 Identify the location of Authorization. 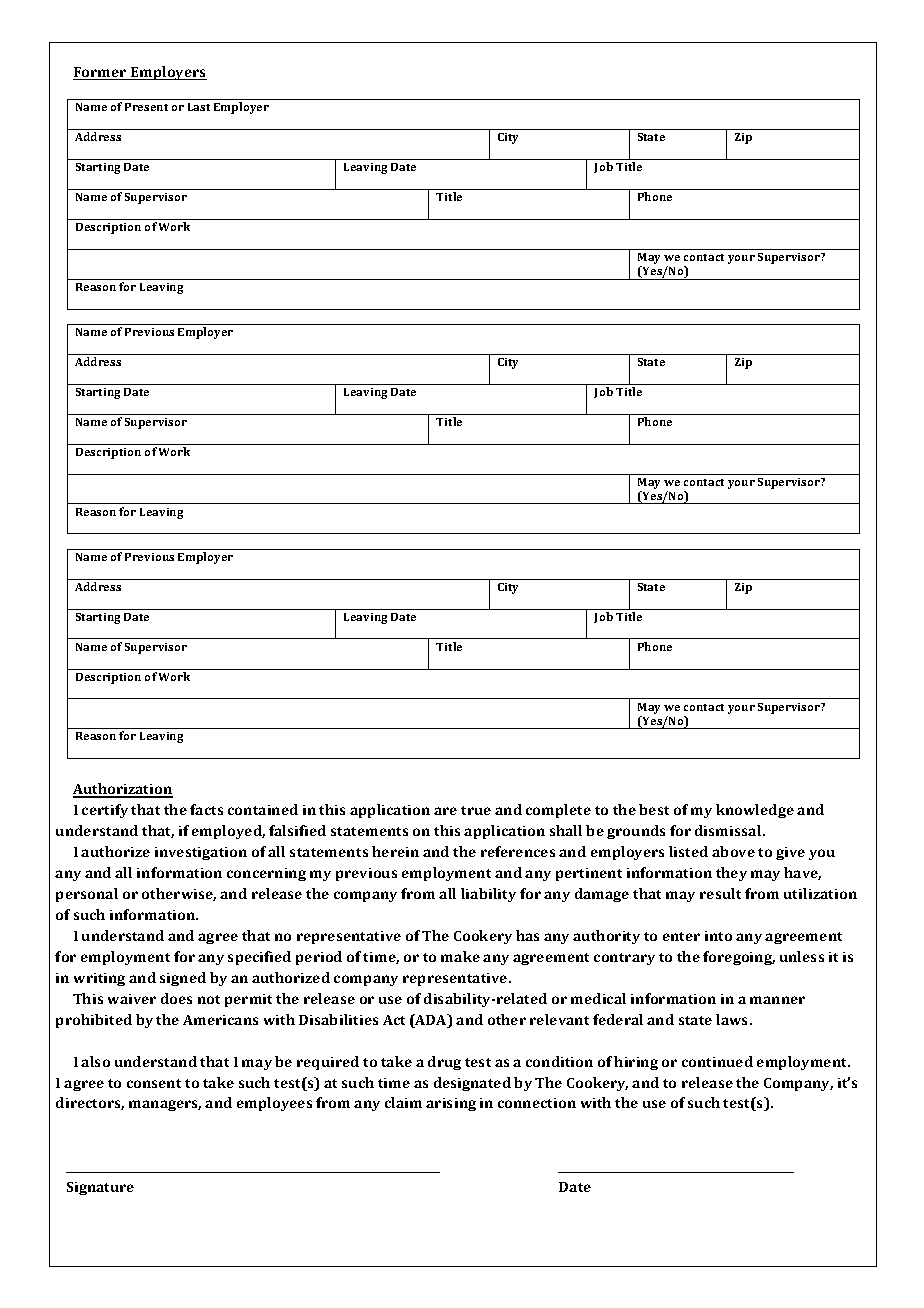
(123, 790).
